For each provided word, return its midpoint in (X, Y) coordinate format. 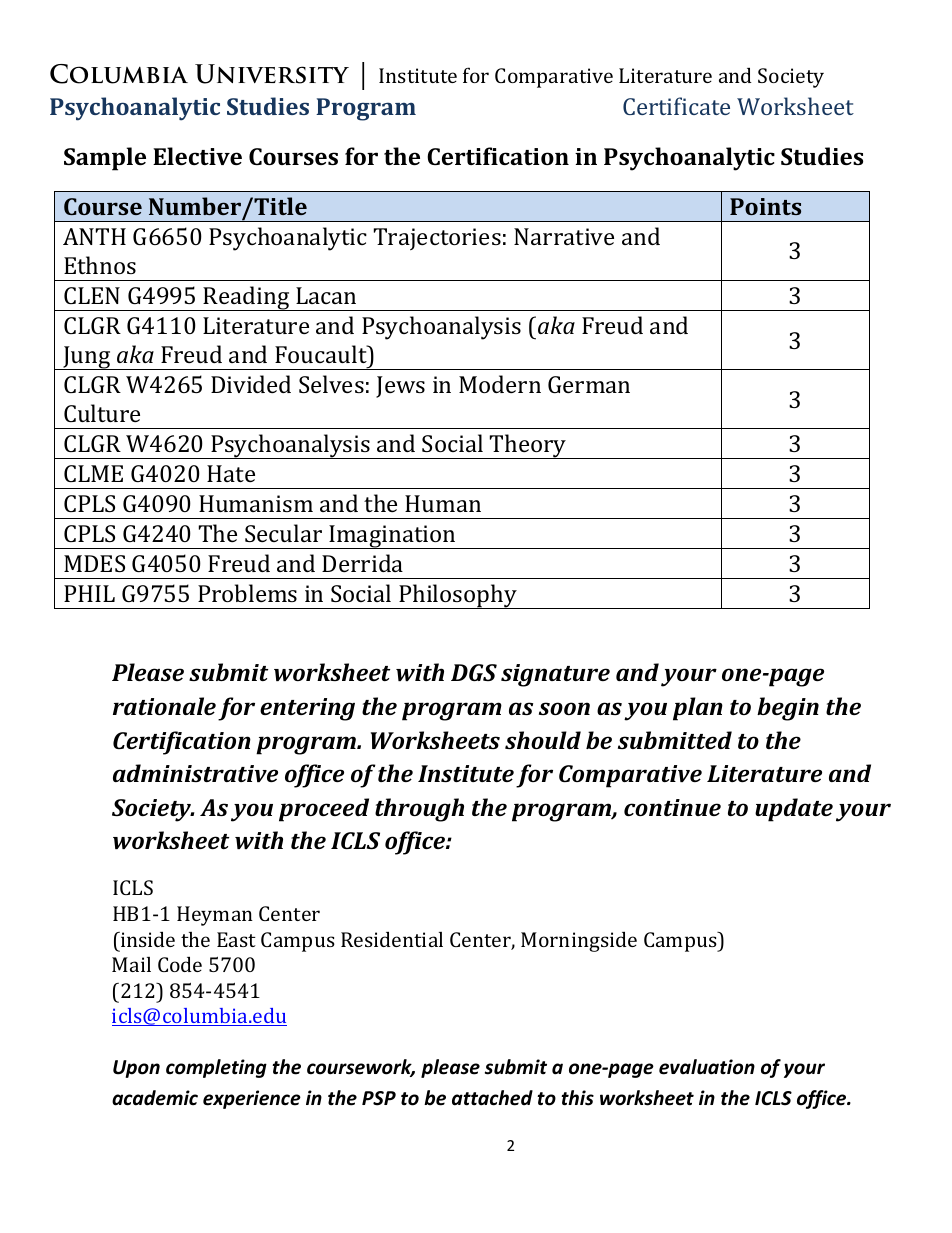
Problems (247, 593)
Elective (197, 156)
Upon (136, 1069)
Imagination (392, 537)
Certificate (676, 106)
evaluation (707, 1067)
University (272, 74)
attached (492, 1098)
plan (698, 709)
